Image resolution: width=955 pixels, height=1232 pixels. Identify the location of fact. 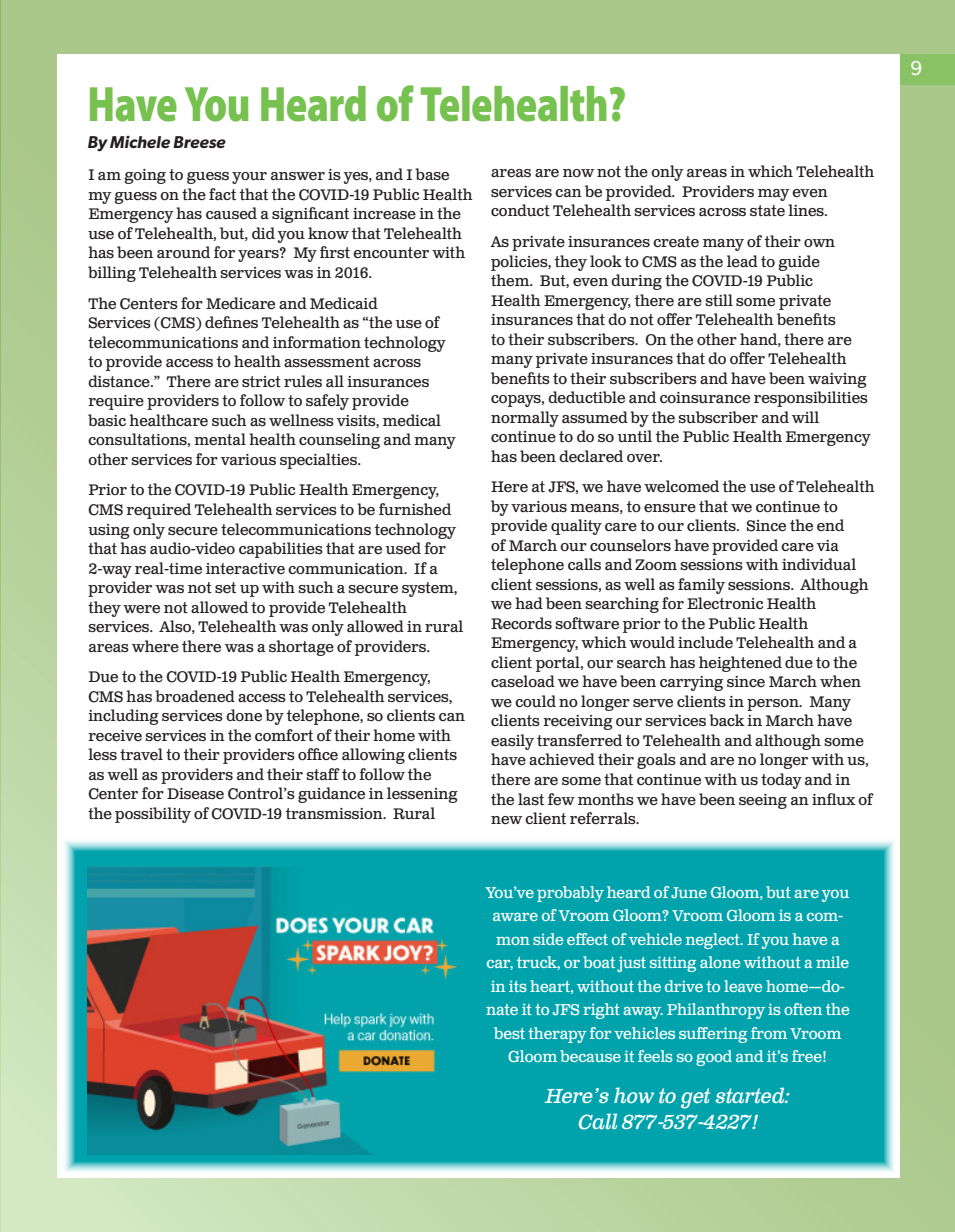
(222, 194).
